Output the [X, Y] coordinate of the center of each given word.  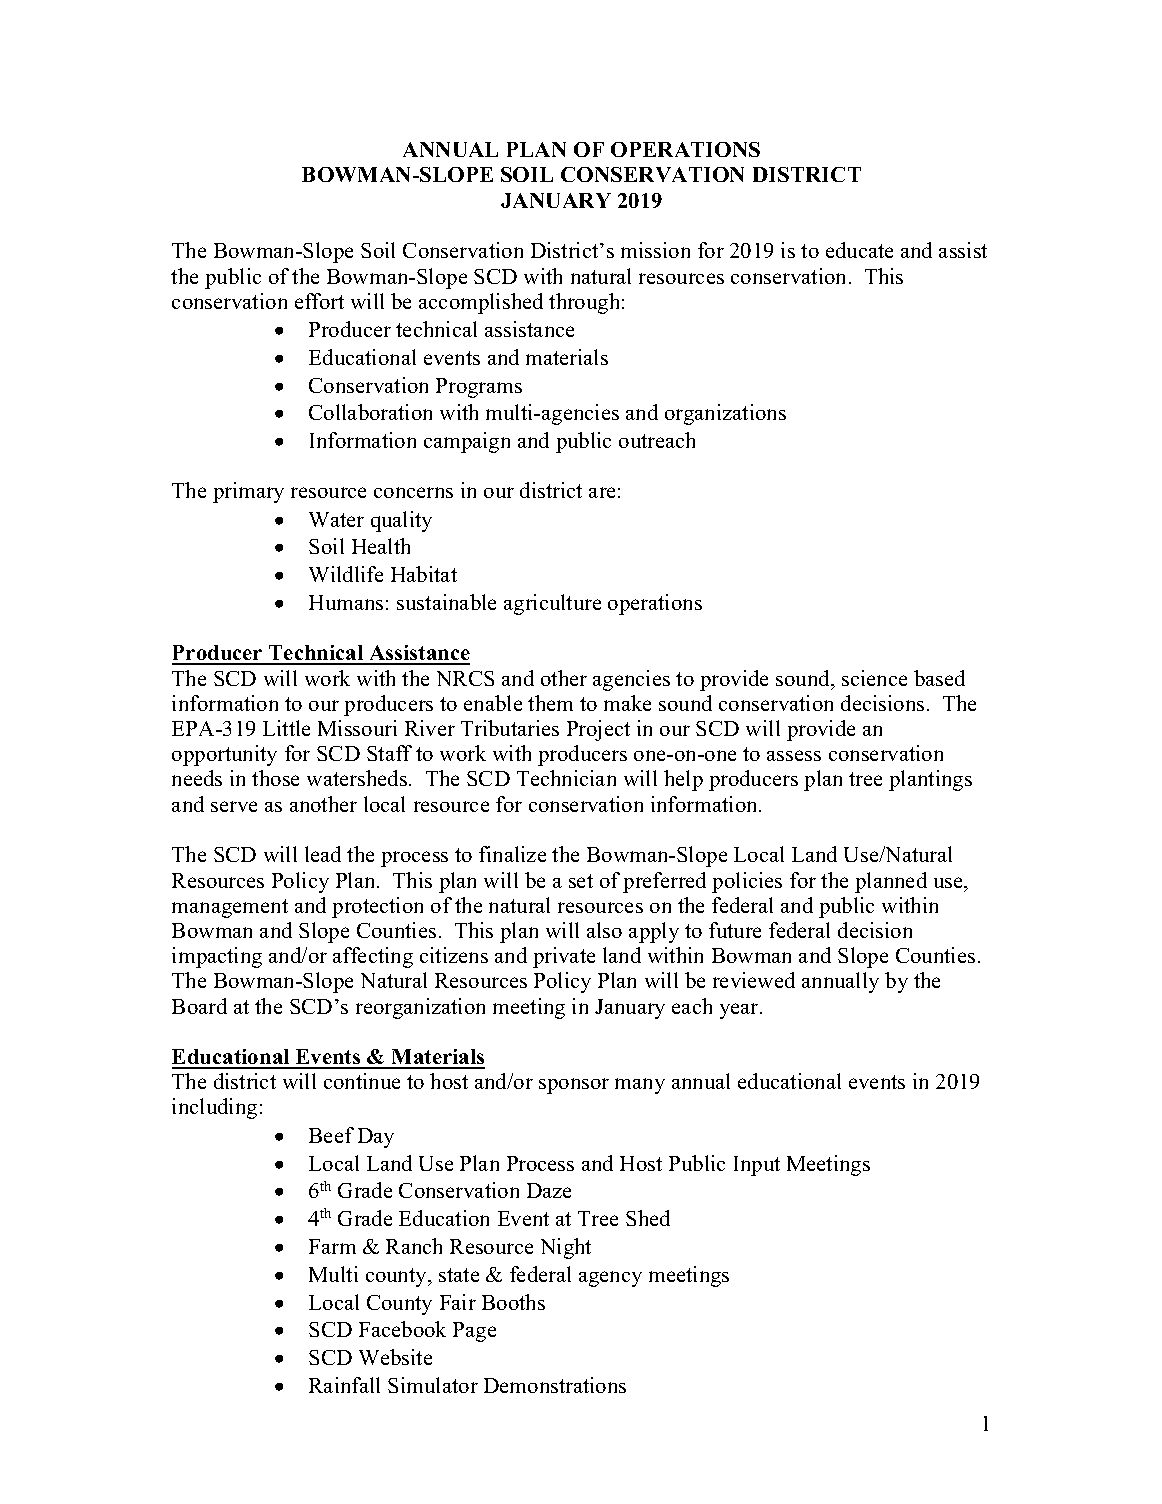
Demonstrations [555, 1385]
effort [319, 301]
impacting [217, 957]
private [564, 957]
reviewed [754, 980]
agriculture [552, 604]
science [874, 678]
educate [859, 250]
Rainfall [344, 1385]
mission [655, 250]
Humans [346, 602]
